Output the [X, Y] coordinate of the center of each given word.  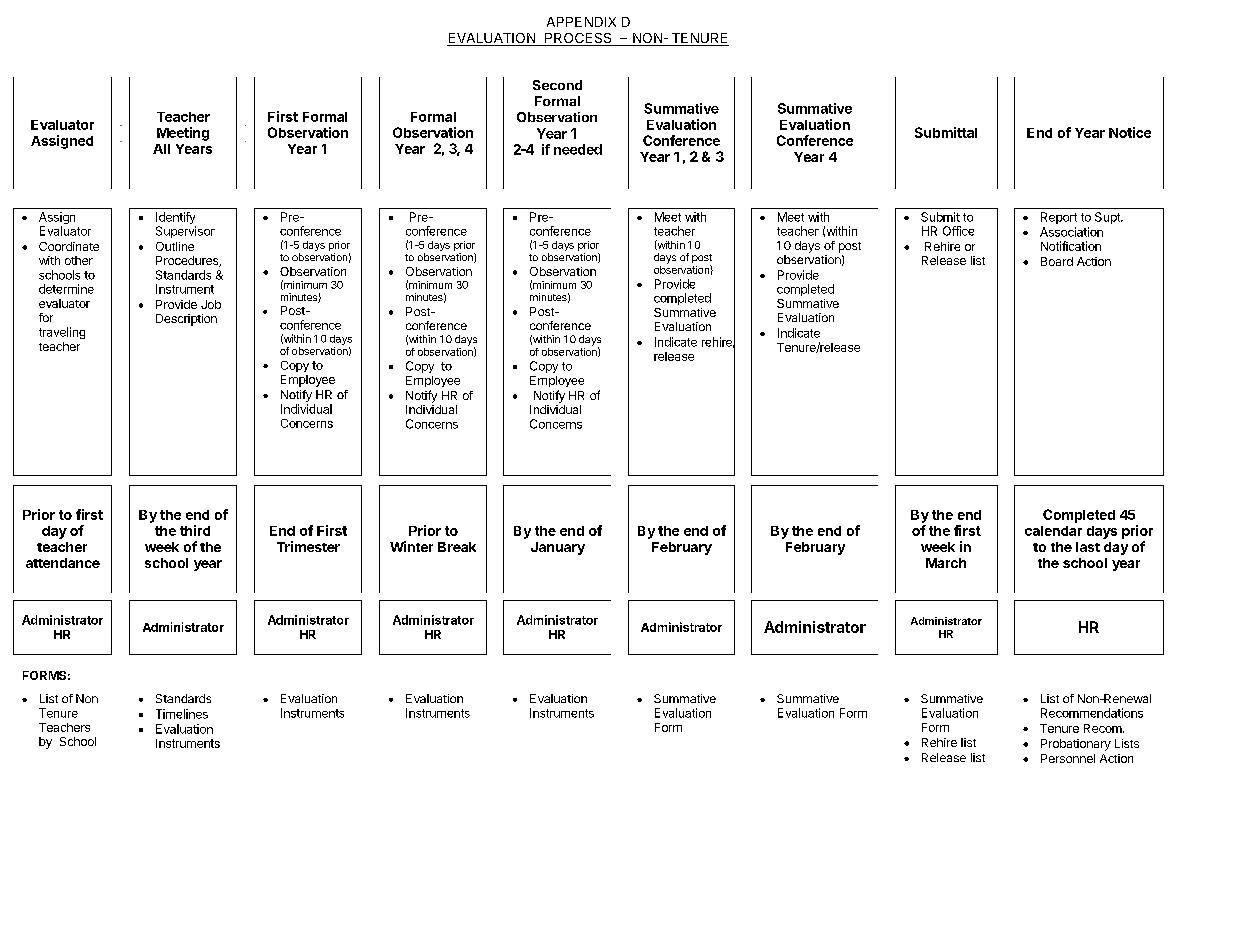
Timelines [182, 714]
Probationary [1076, 745]
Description [186, 320]
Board [1057, 261]
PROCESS [578, 39]
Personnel [1068, 758]
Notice [1130, 132]
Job [211, 304]
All [161, 149]
